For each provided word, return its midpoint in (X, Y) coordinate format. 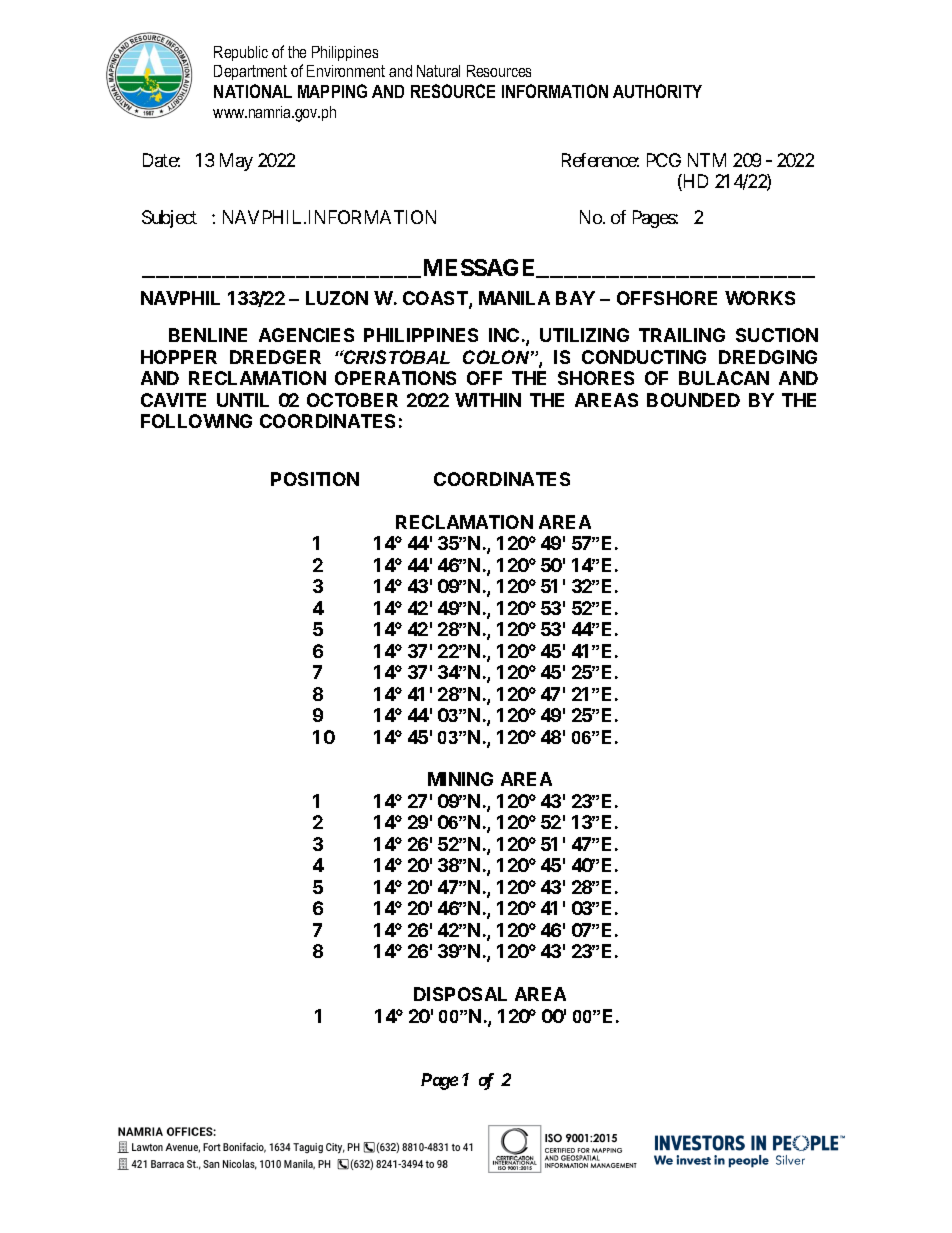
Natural (438, 71)
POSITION (315, 479)
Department (250, 72)
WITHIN (488, 400)
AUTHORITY (657, 91)
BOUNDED (693, 400)
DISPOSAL (460, 994)
